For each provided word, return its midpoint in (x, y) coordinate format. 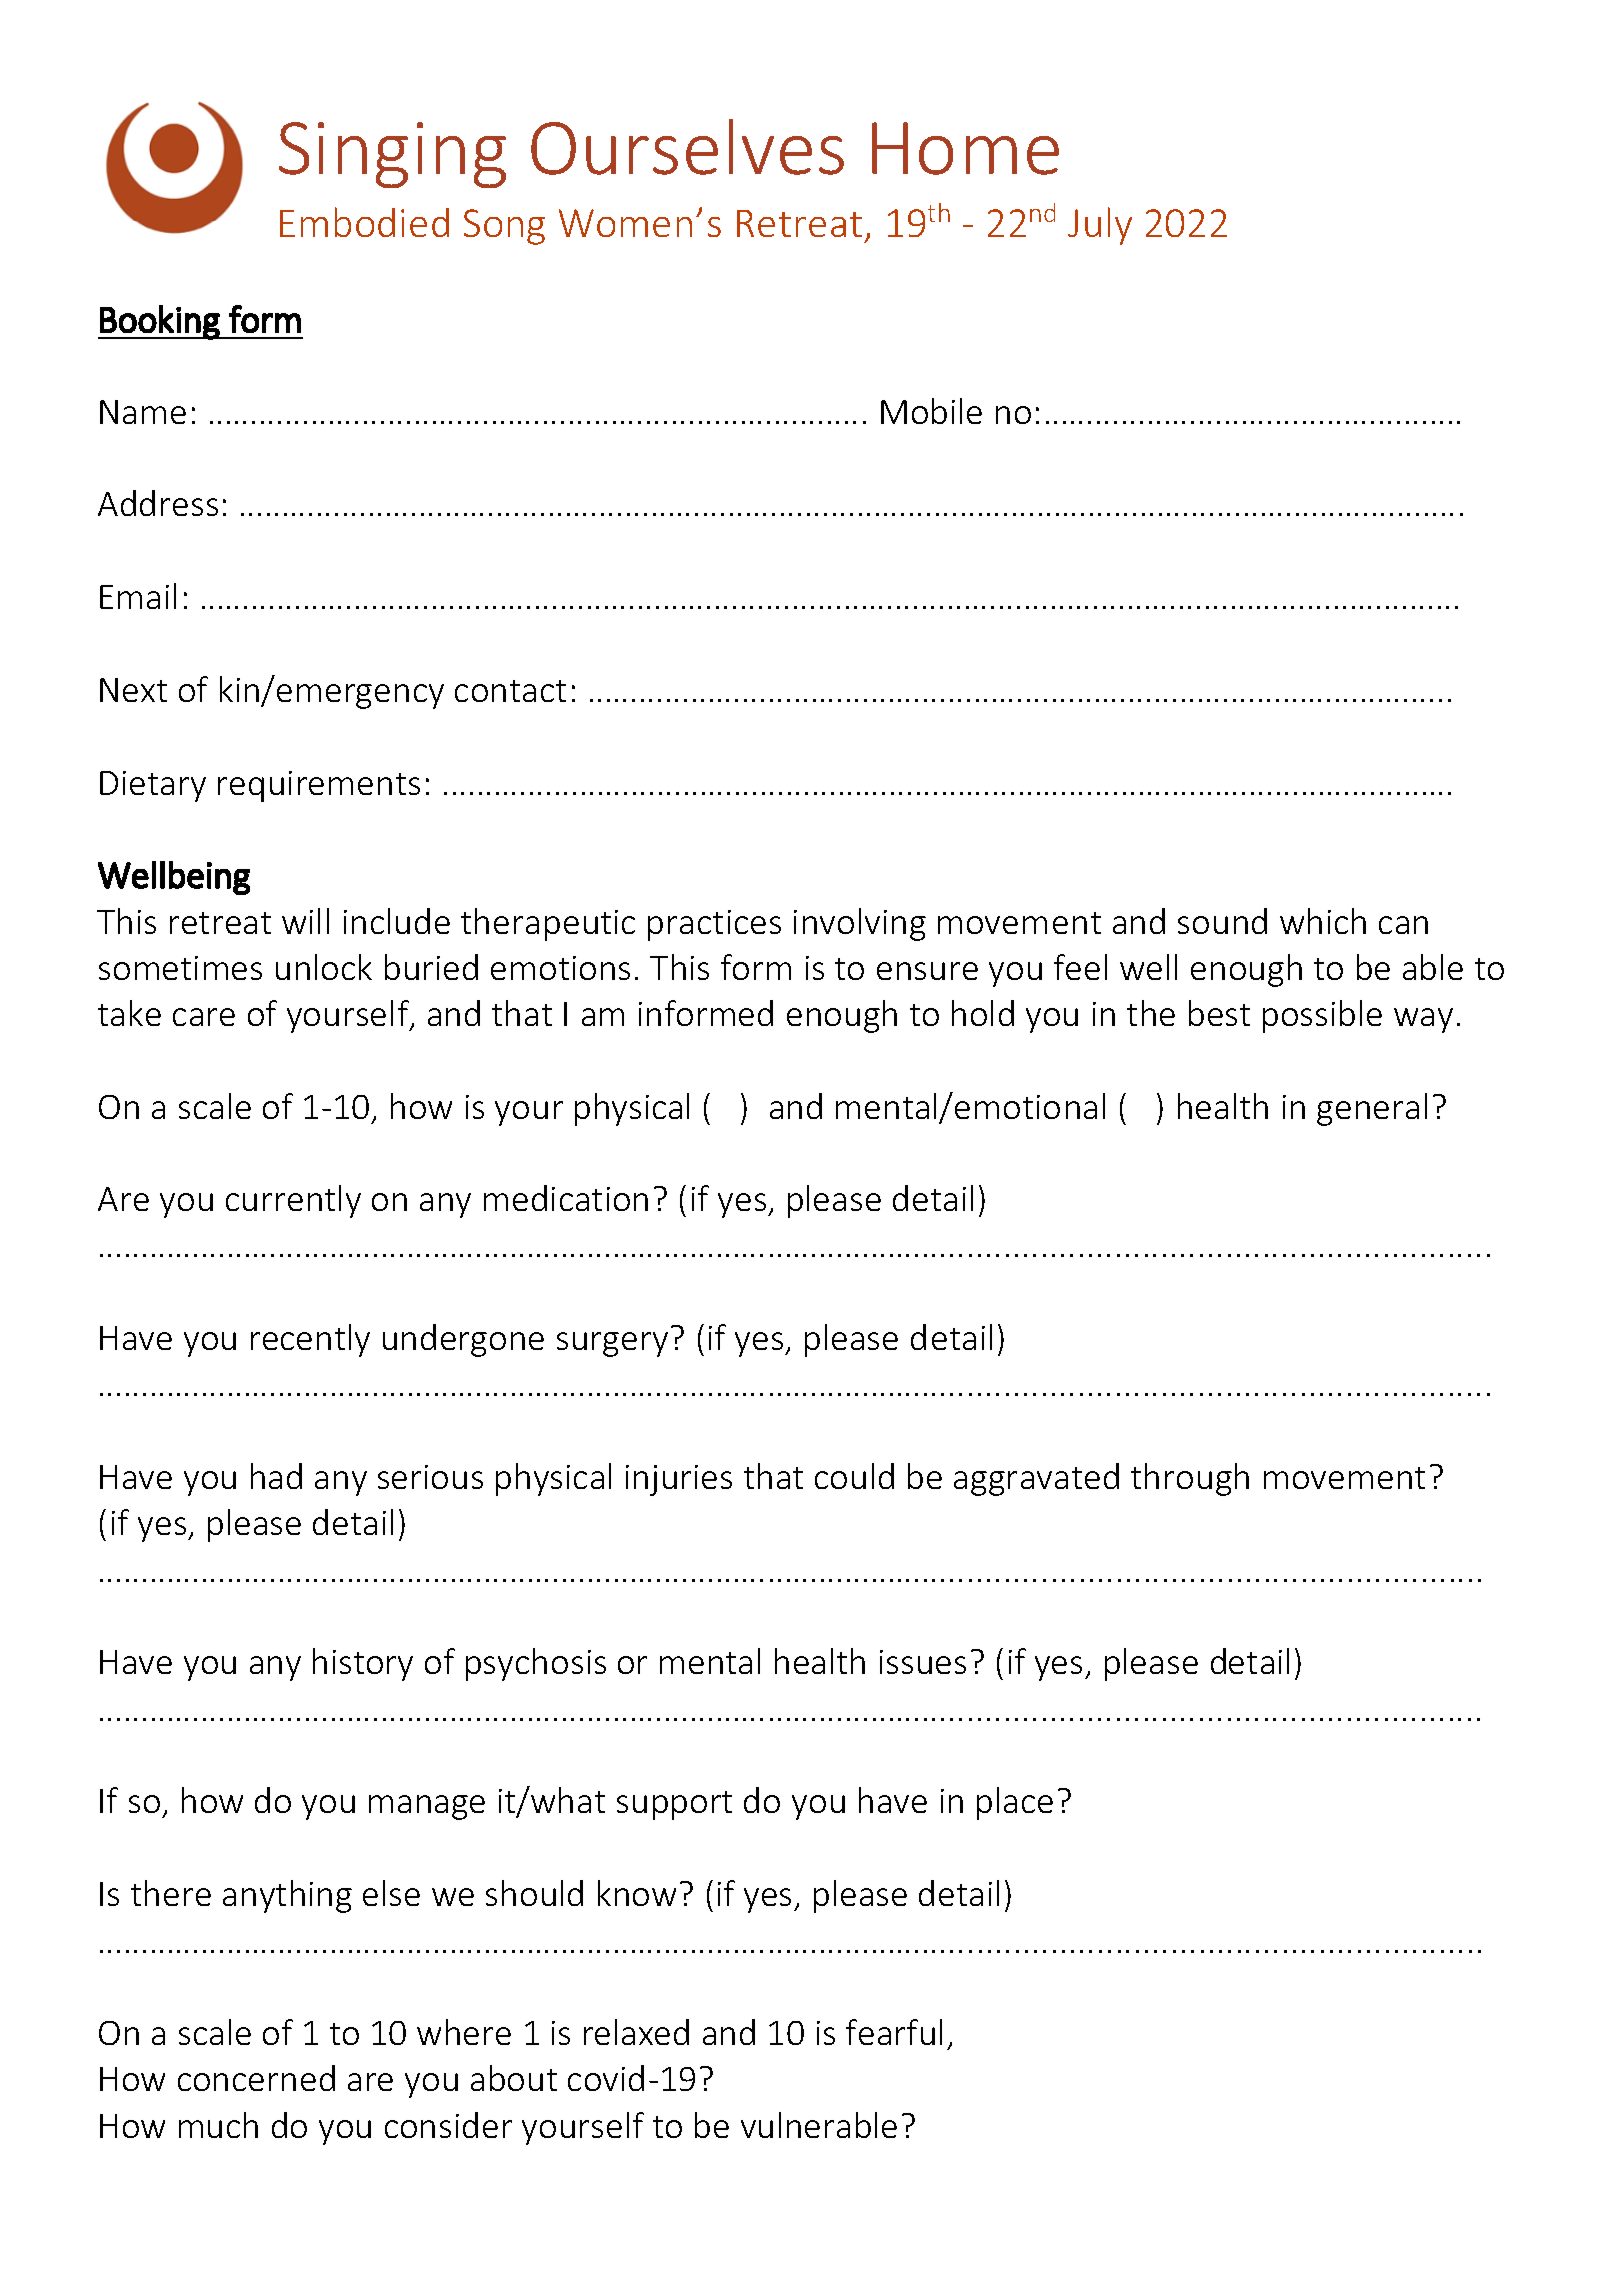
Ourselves (687, 147)
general (1372, 1109)
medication (566, 1198)
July (1100, 226)
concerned (256, 2078)
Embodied (364, 222)
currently (293, 1201)
